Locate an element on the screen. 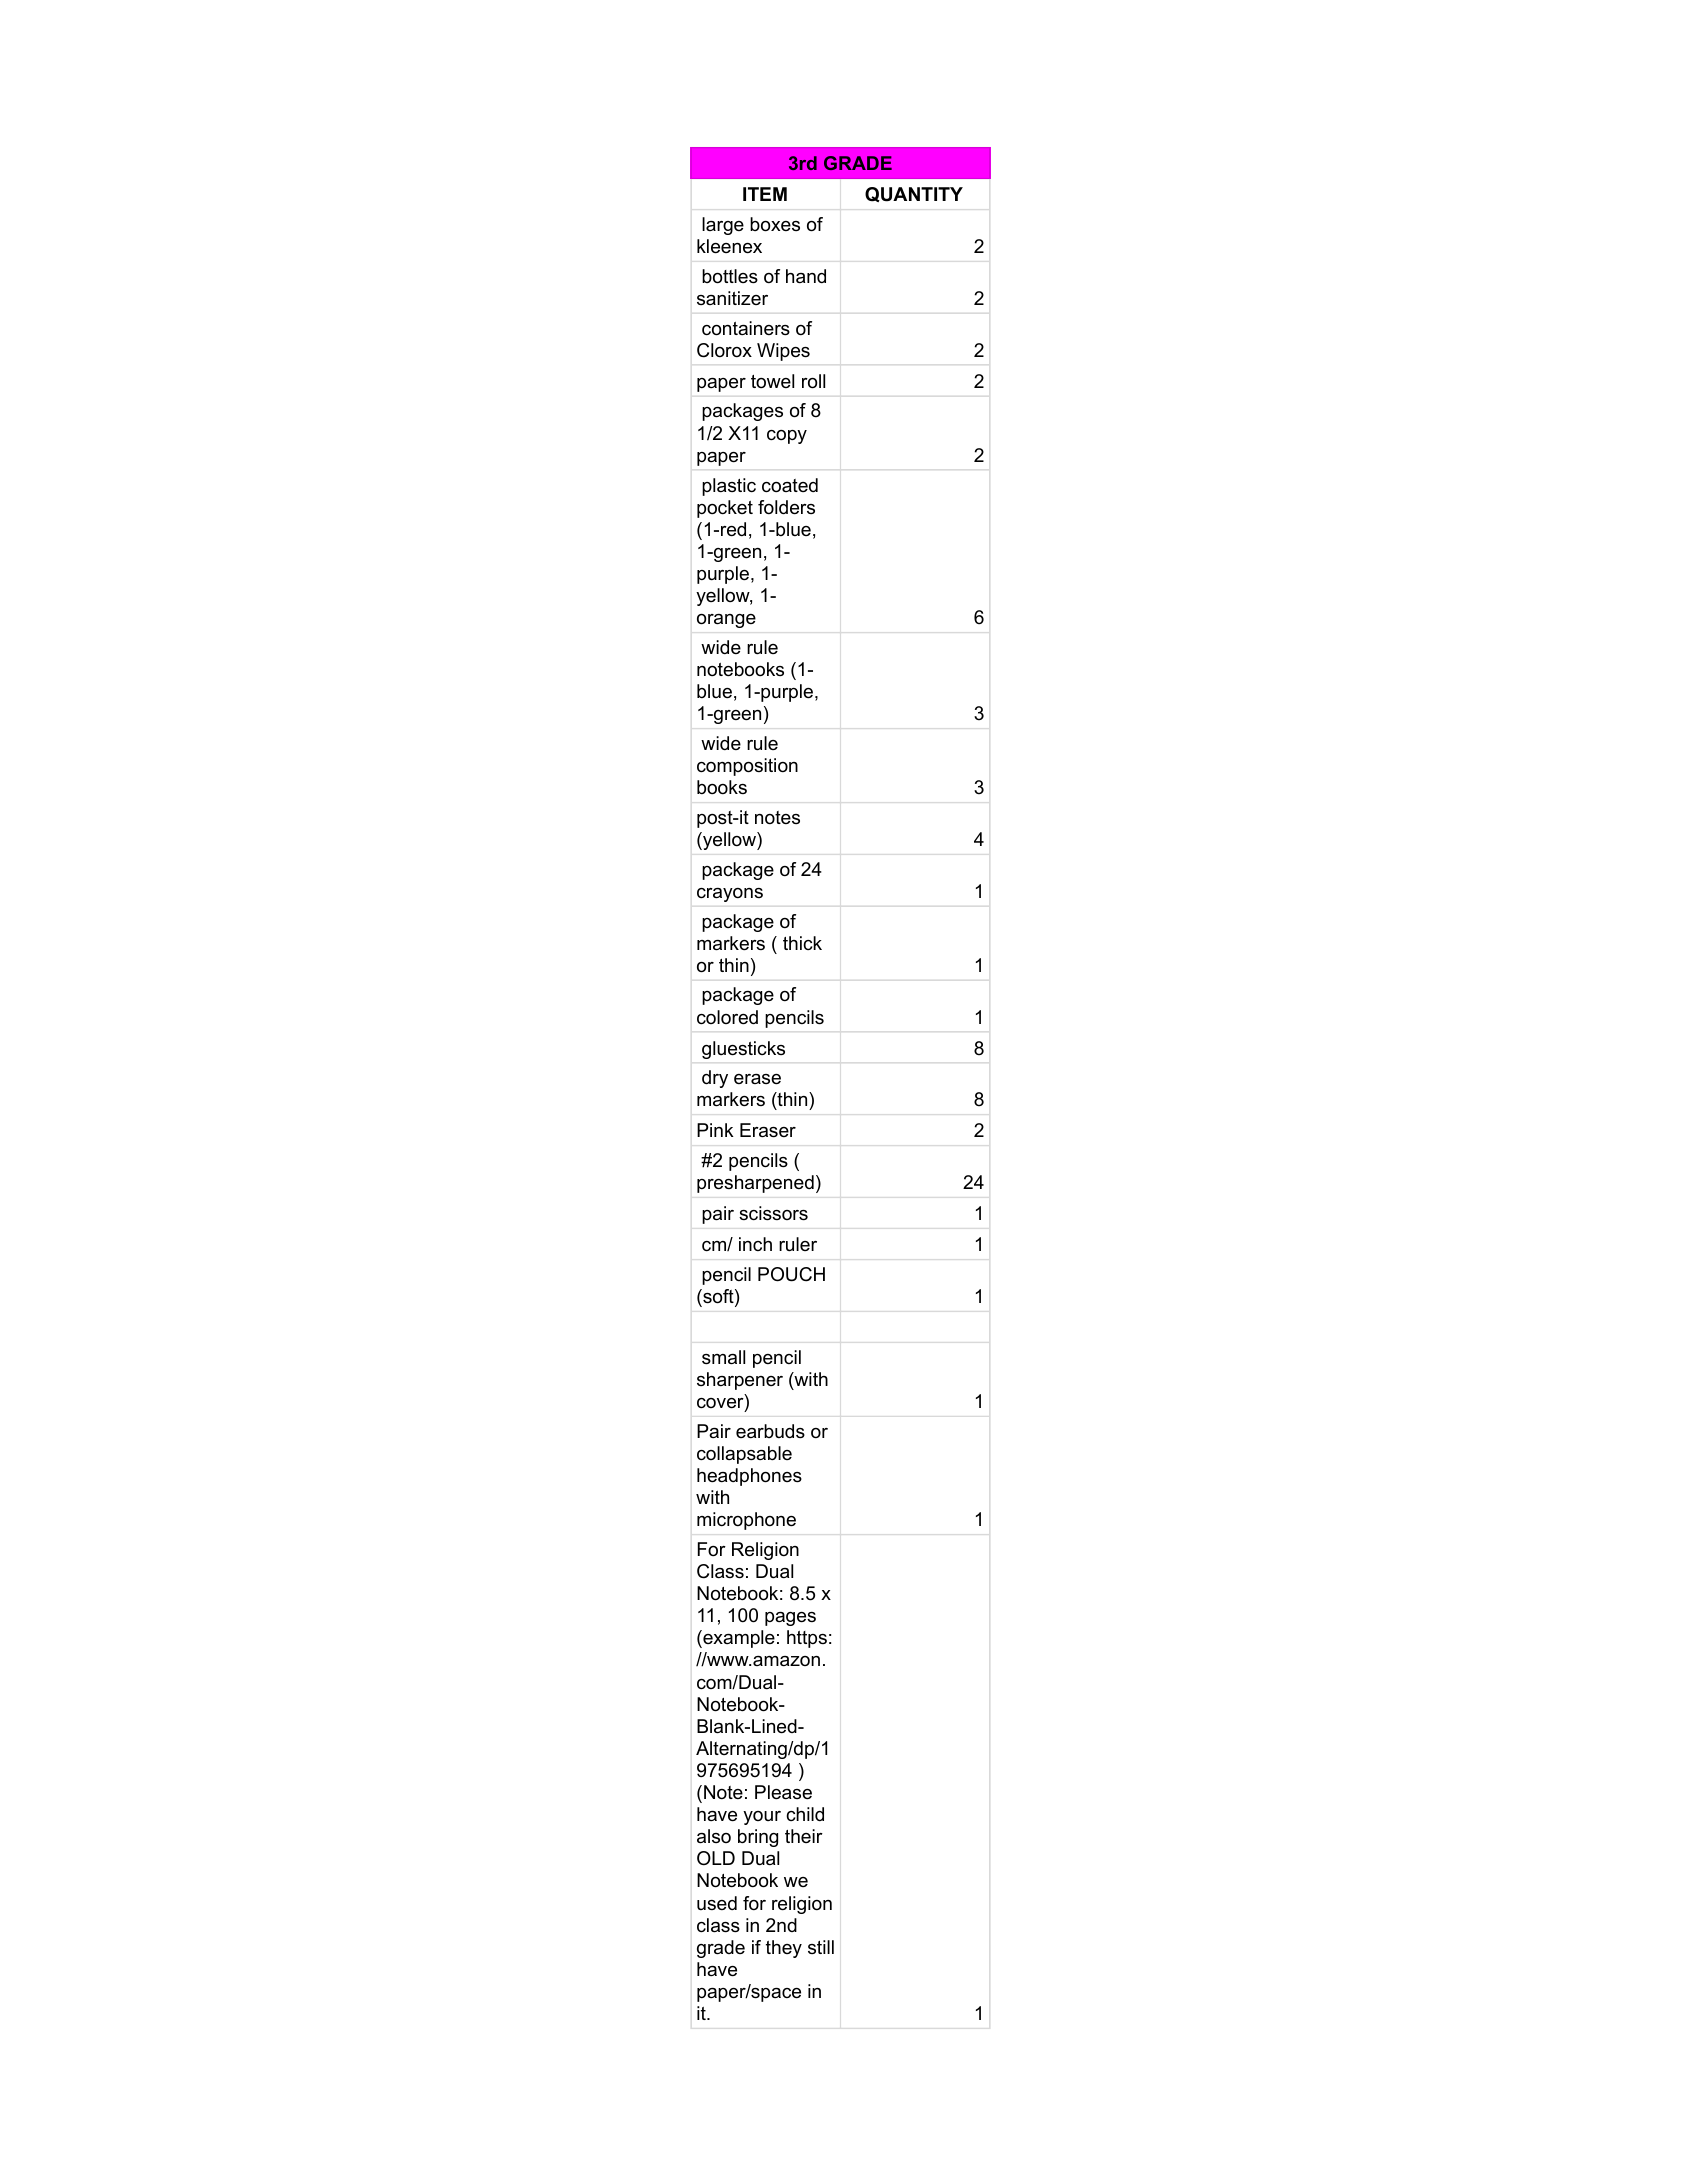 Image resolution: width=1681 pixels, height=2176 pixels. QUANTITY is located at coordinates (914, 194).
